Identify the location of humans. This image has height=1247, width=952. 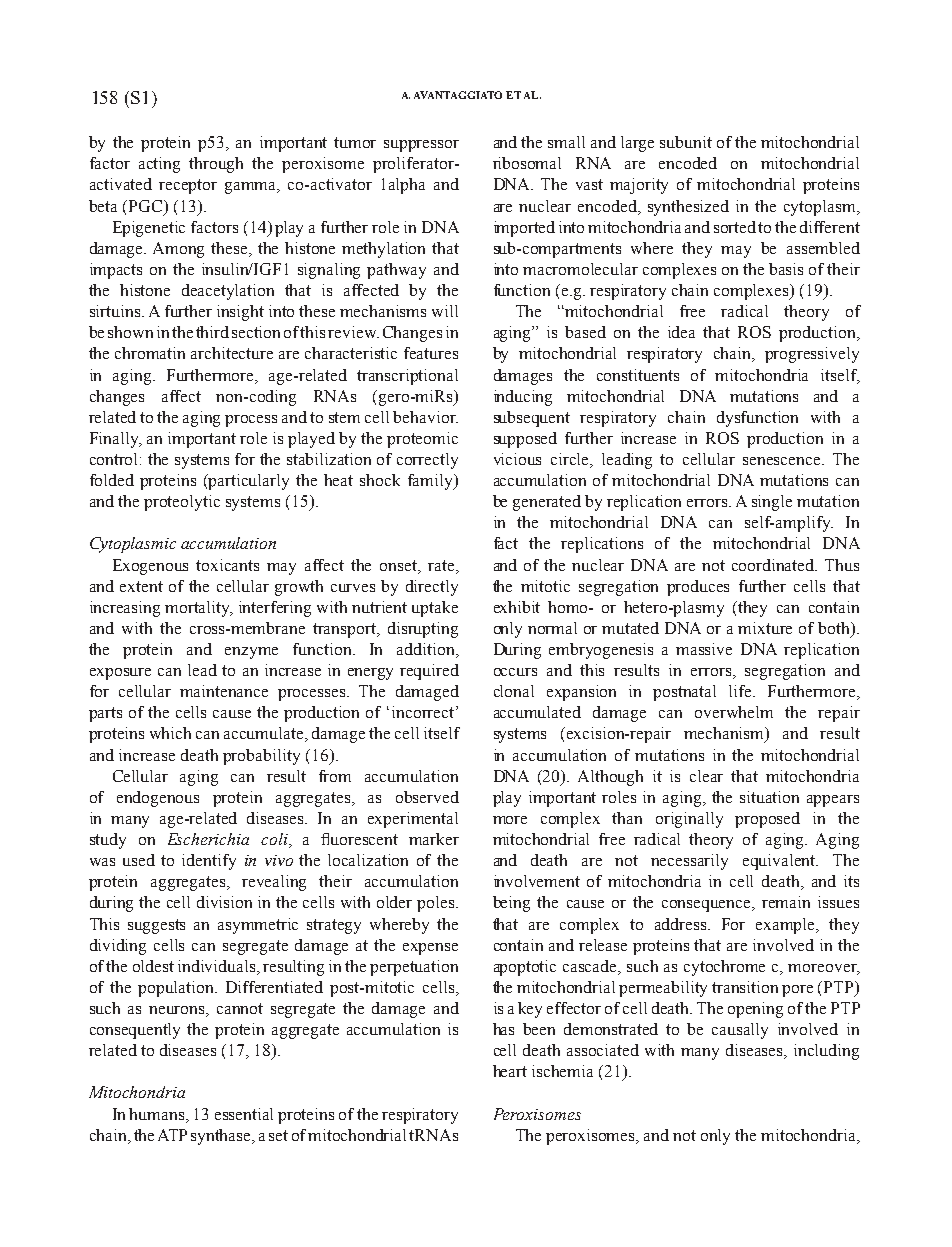
(158, 1114).
